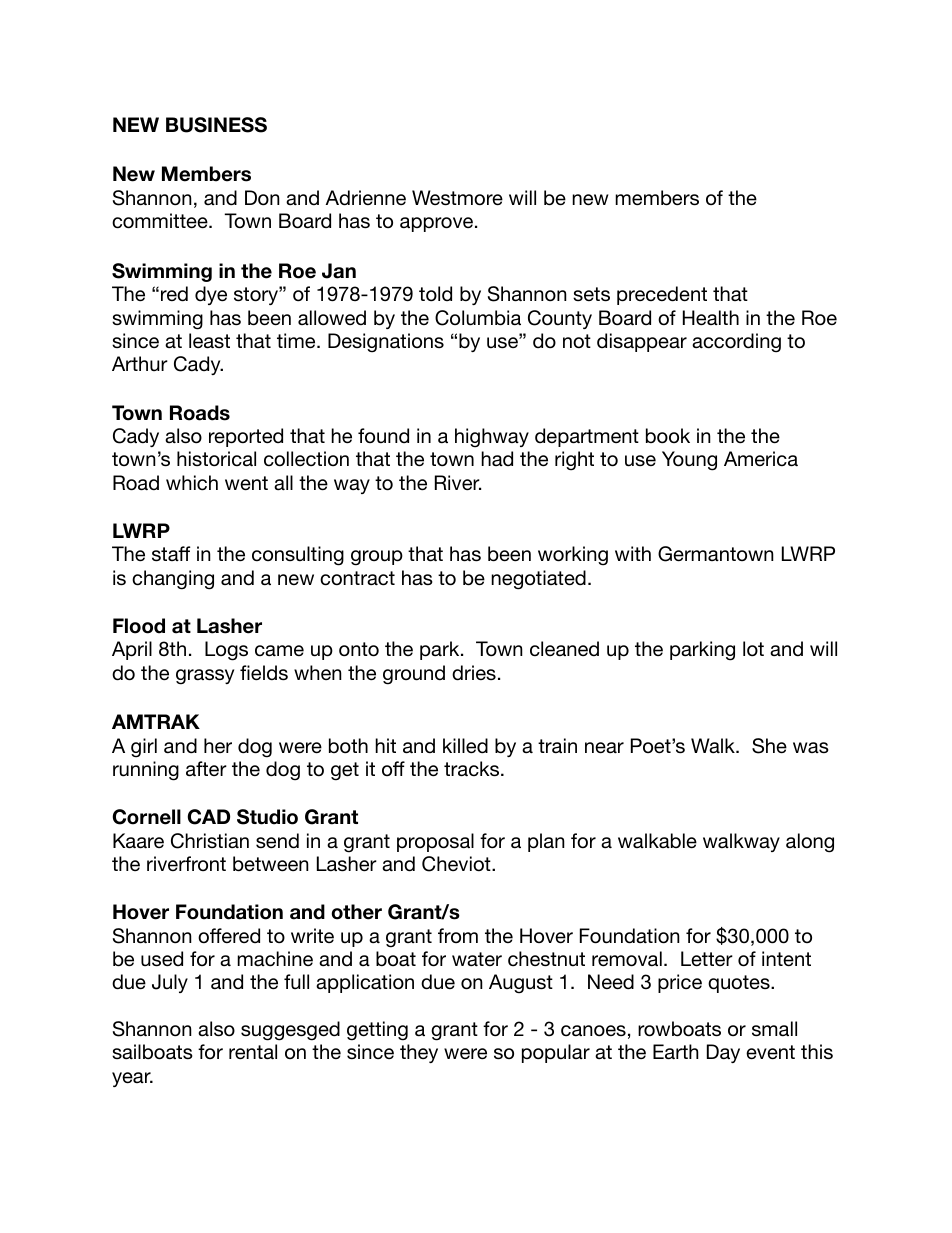  Describe the element at coordinates (753, 649) in the page. I see `lot` at that location.
